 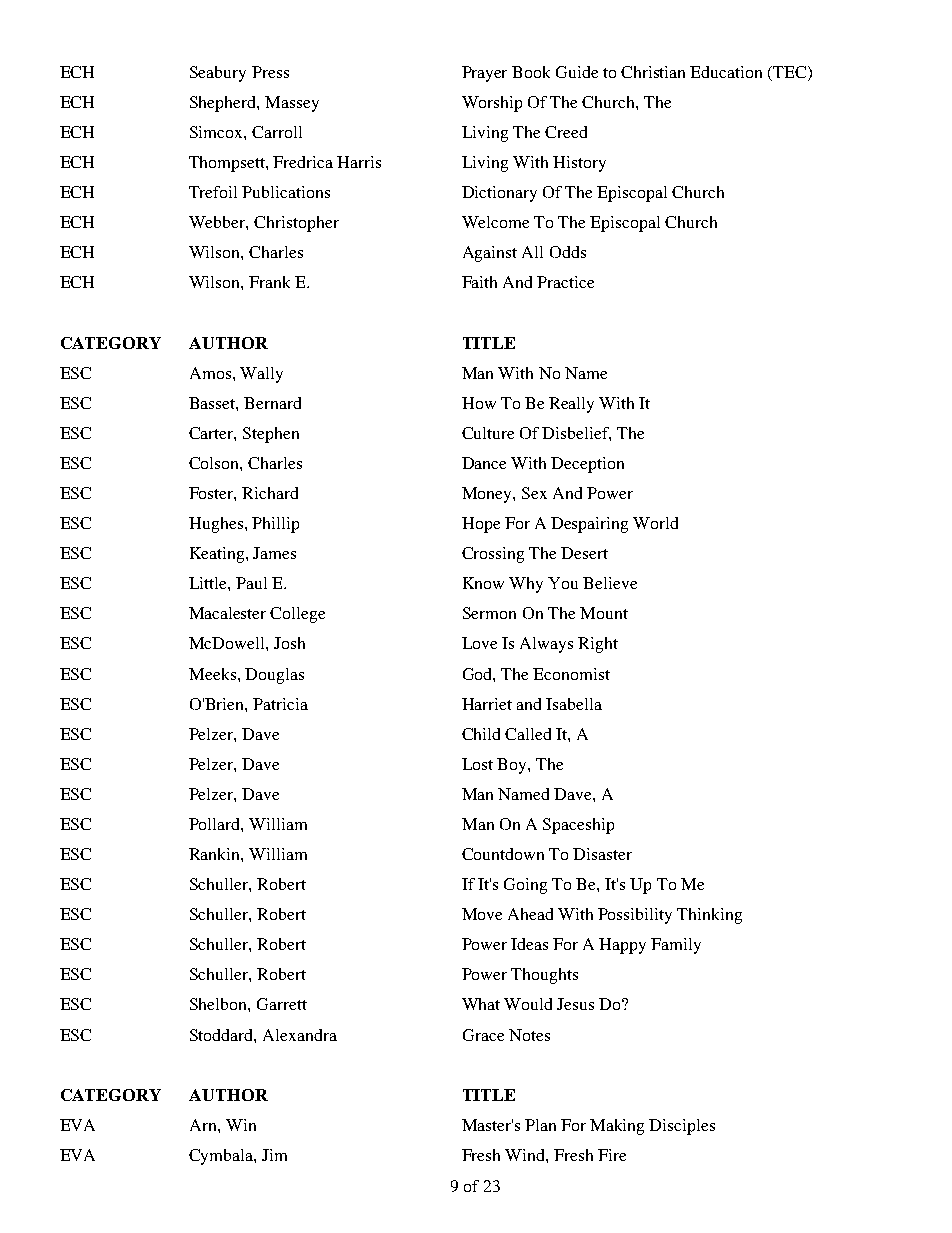 What do you see at coordinates (610, 583) in the screenshot?
I see `Believe` at bounding box center [610, 583].
